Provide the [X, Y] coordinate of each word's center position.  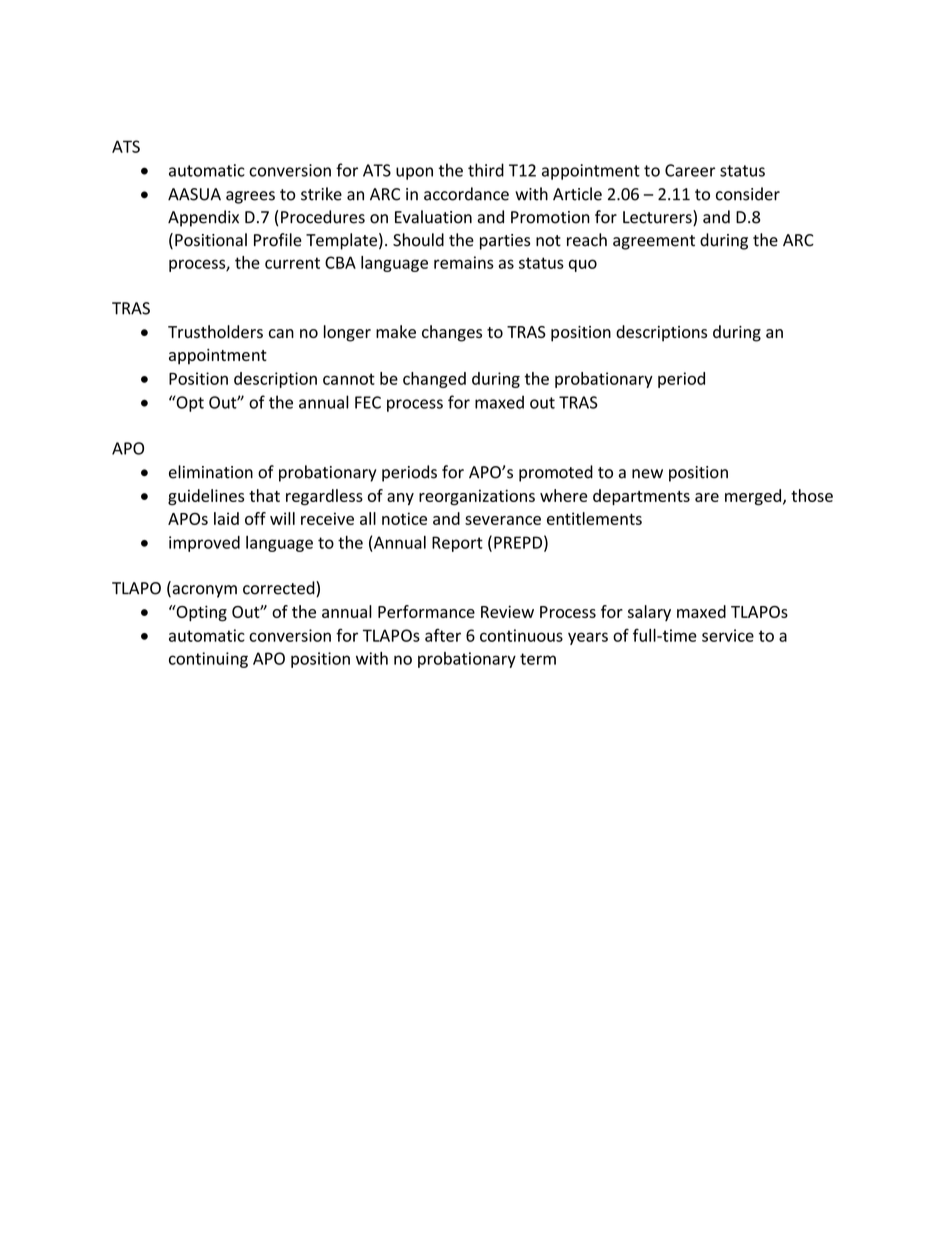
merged [754, 497]
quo [583, 265]
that [264, 495]
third [486, 170]
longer [347, 333]
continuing [208, 660]
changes [452, 333]
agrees [250, 197]
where [563, 495]
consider [748, 194]
